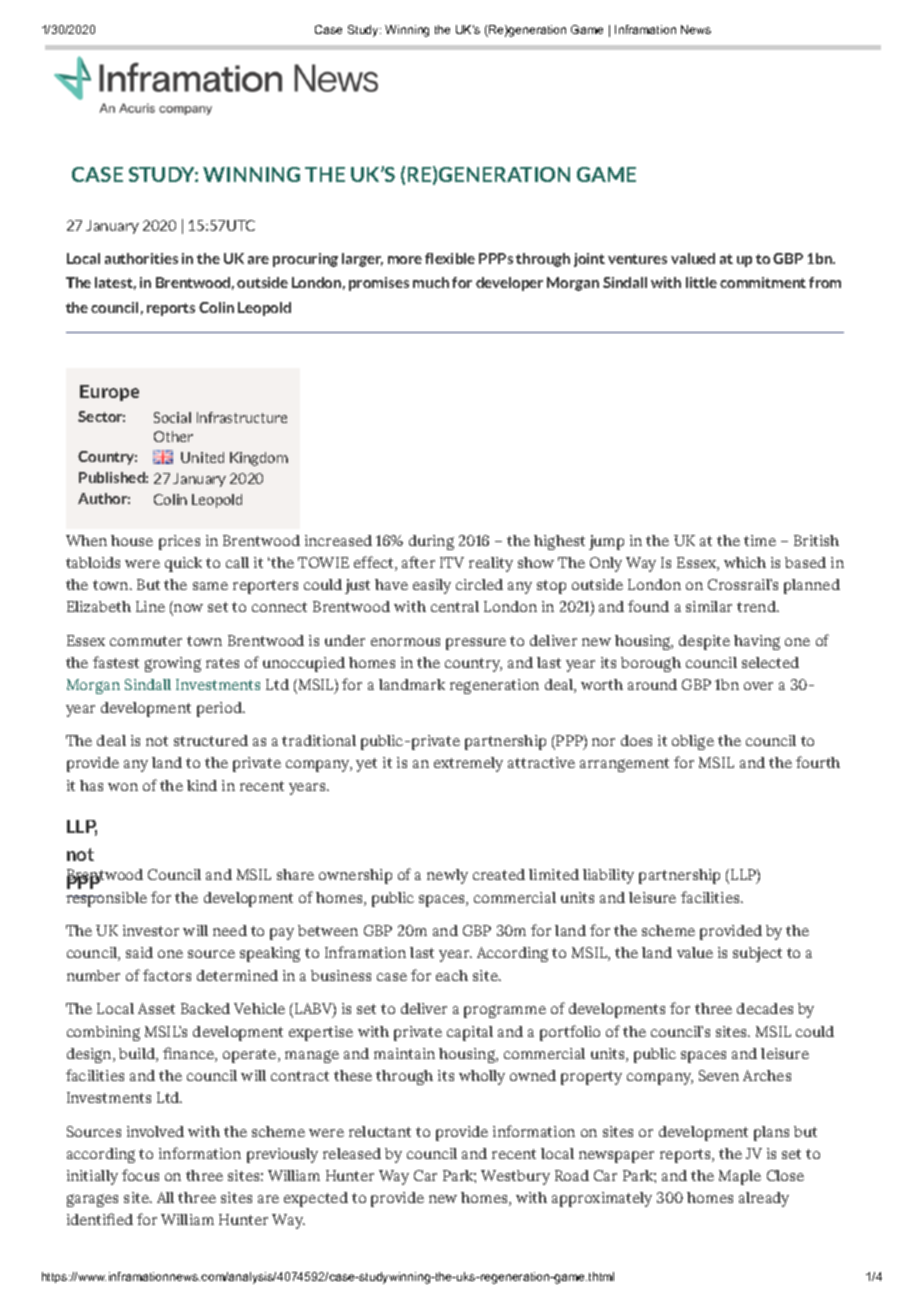 This screenshot has height=1308, width=924. I want to click on responsible, so click(106, 899).
